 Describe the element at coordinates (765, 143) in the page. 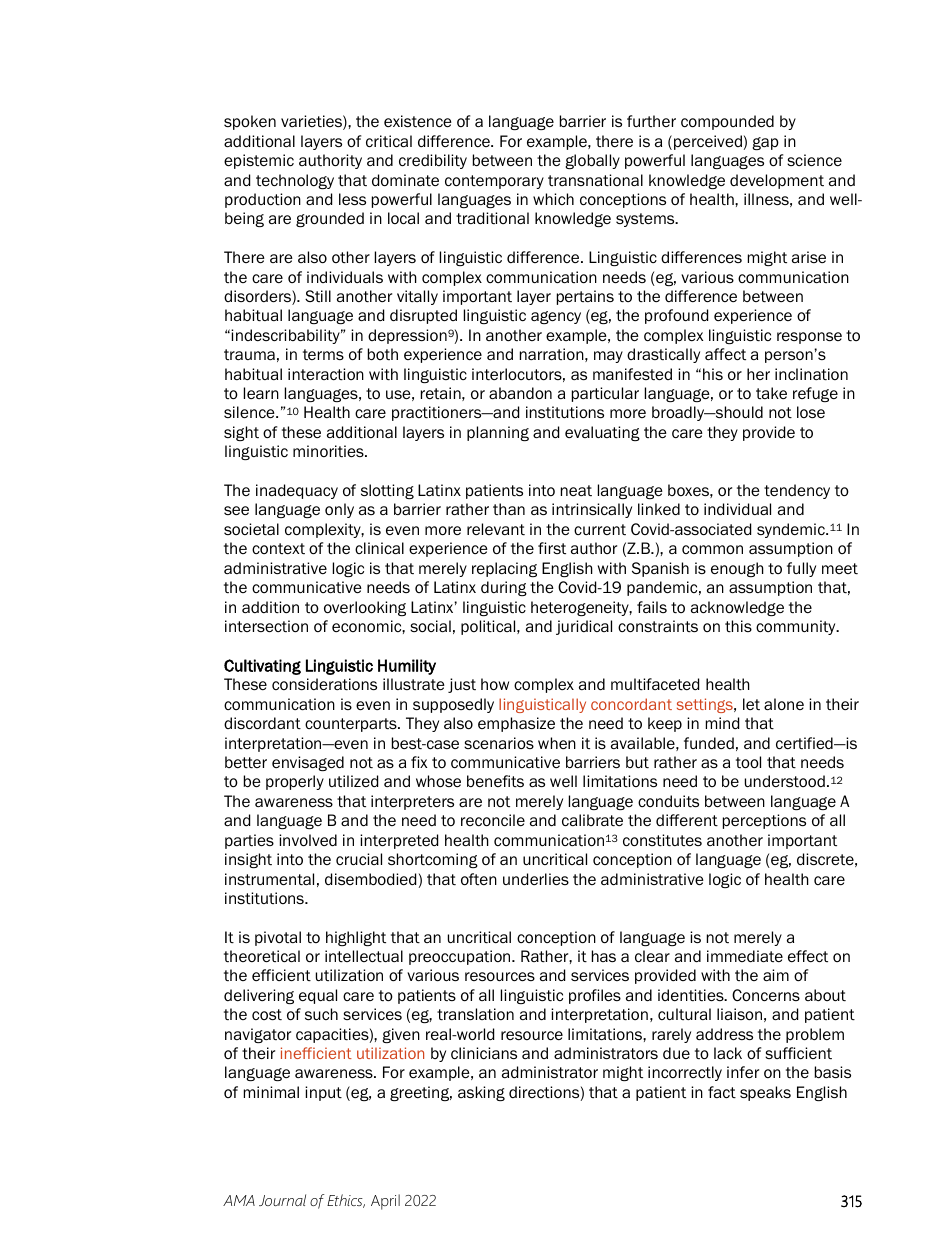

I see `gap` at that location.
